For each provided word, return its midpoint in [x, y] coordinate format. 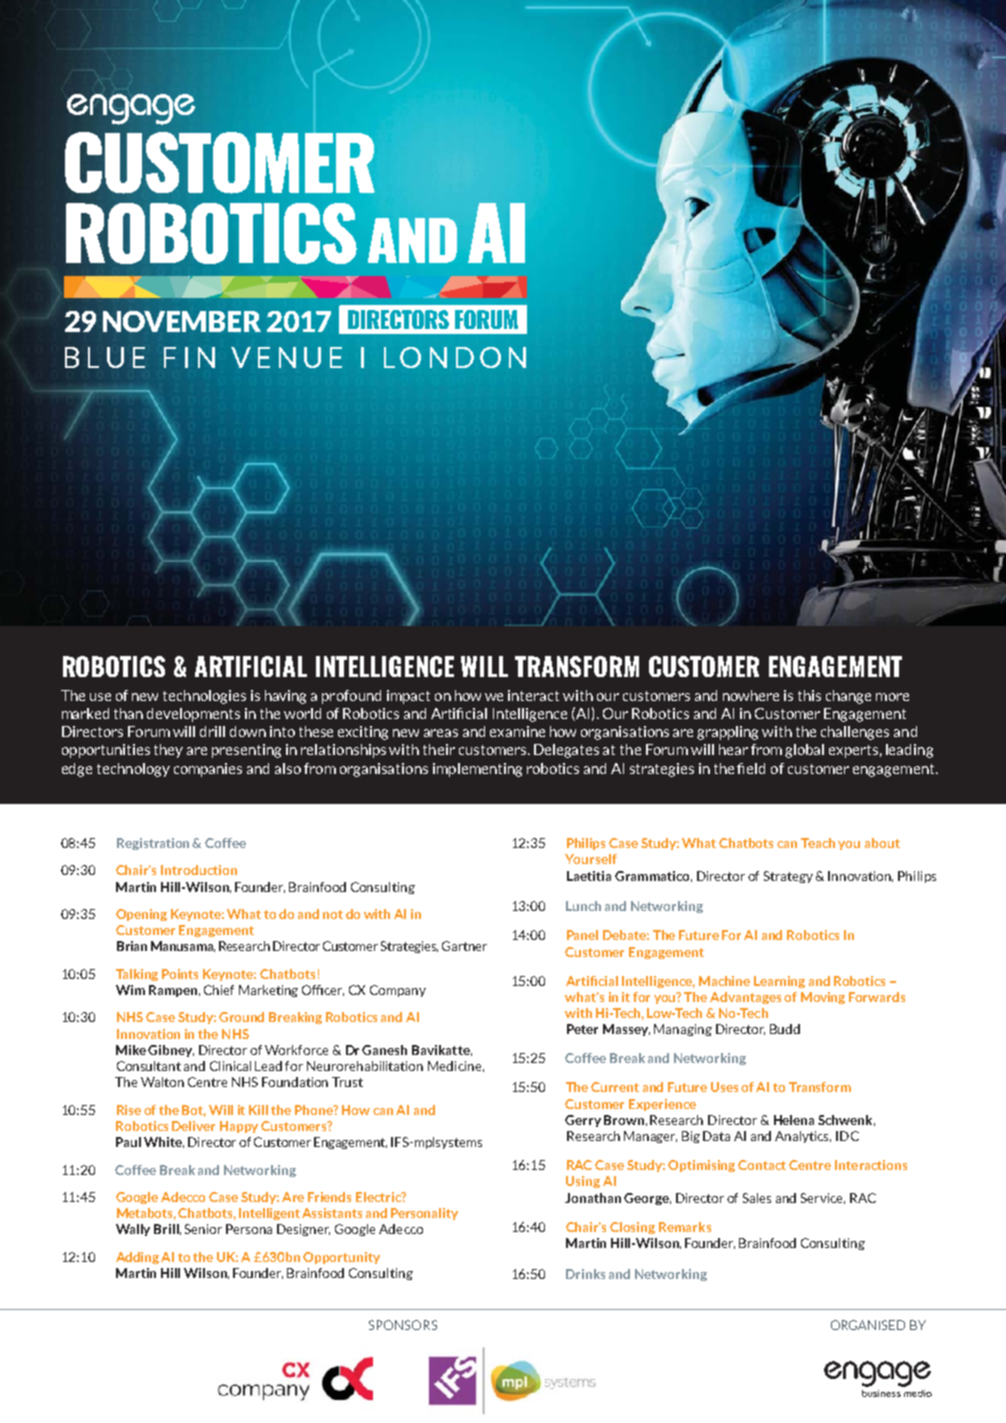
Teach [818, 843]
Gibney [171, 1051]
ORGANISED [868, 1325]
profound [351, 697]
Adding [137, 1258]
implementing [477, 770]
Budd [785, 1029]
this [809, 695]
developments [193, 715]
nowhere [751, 695]
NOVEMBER [182, 321]
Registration [155, 844]
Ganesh [384, 1050]
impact [408, 697]
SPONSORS [403, 1325]
